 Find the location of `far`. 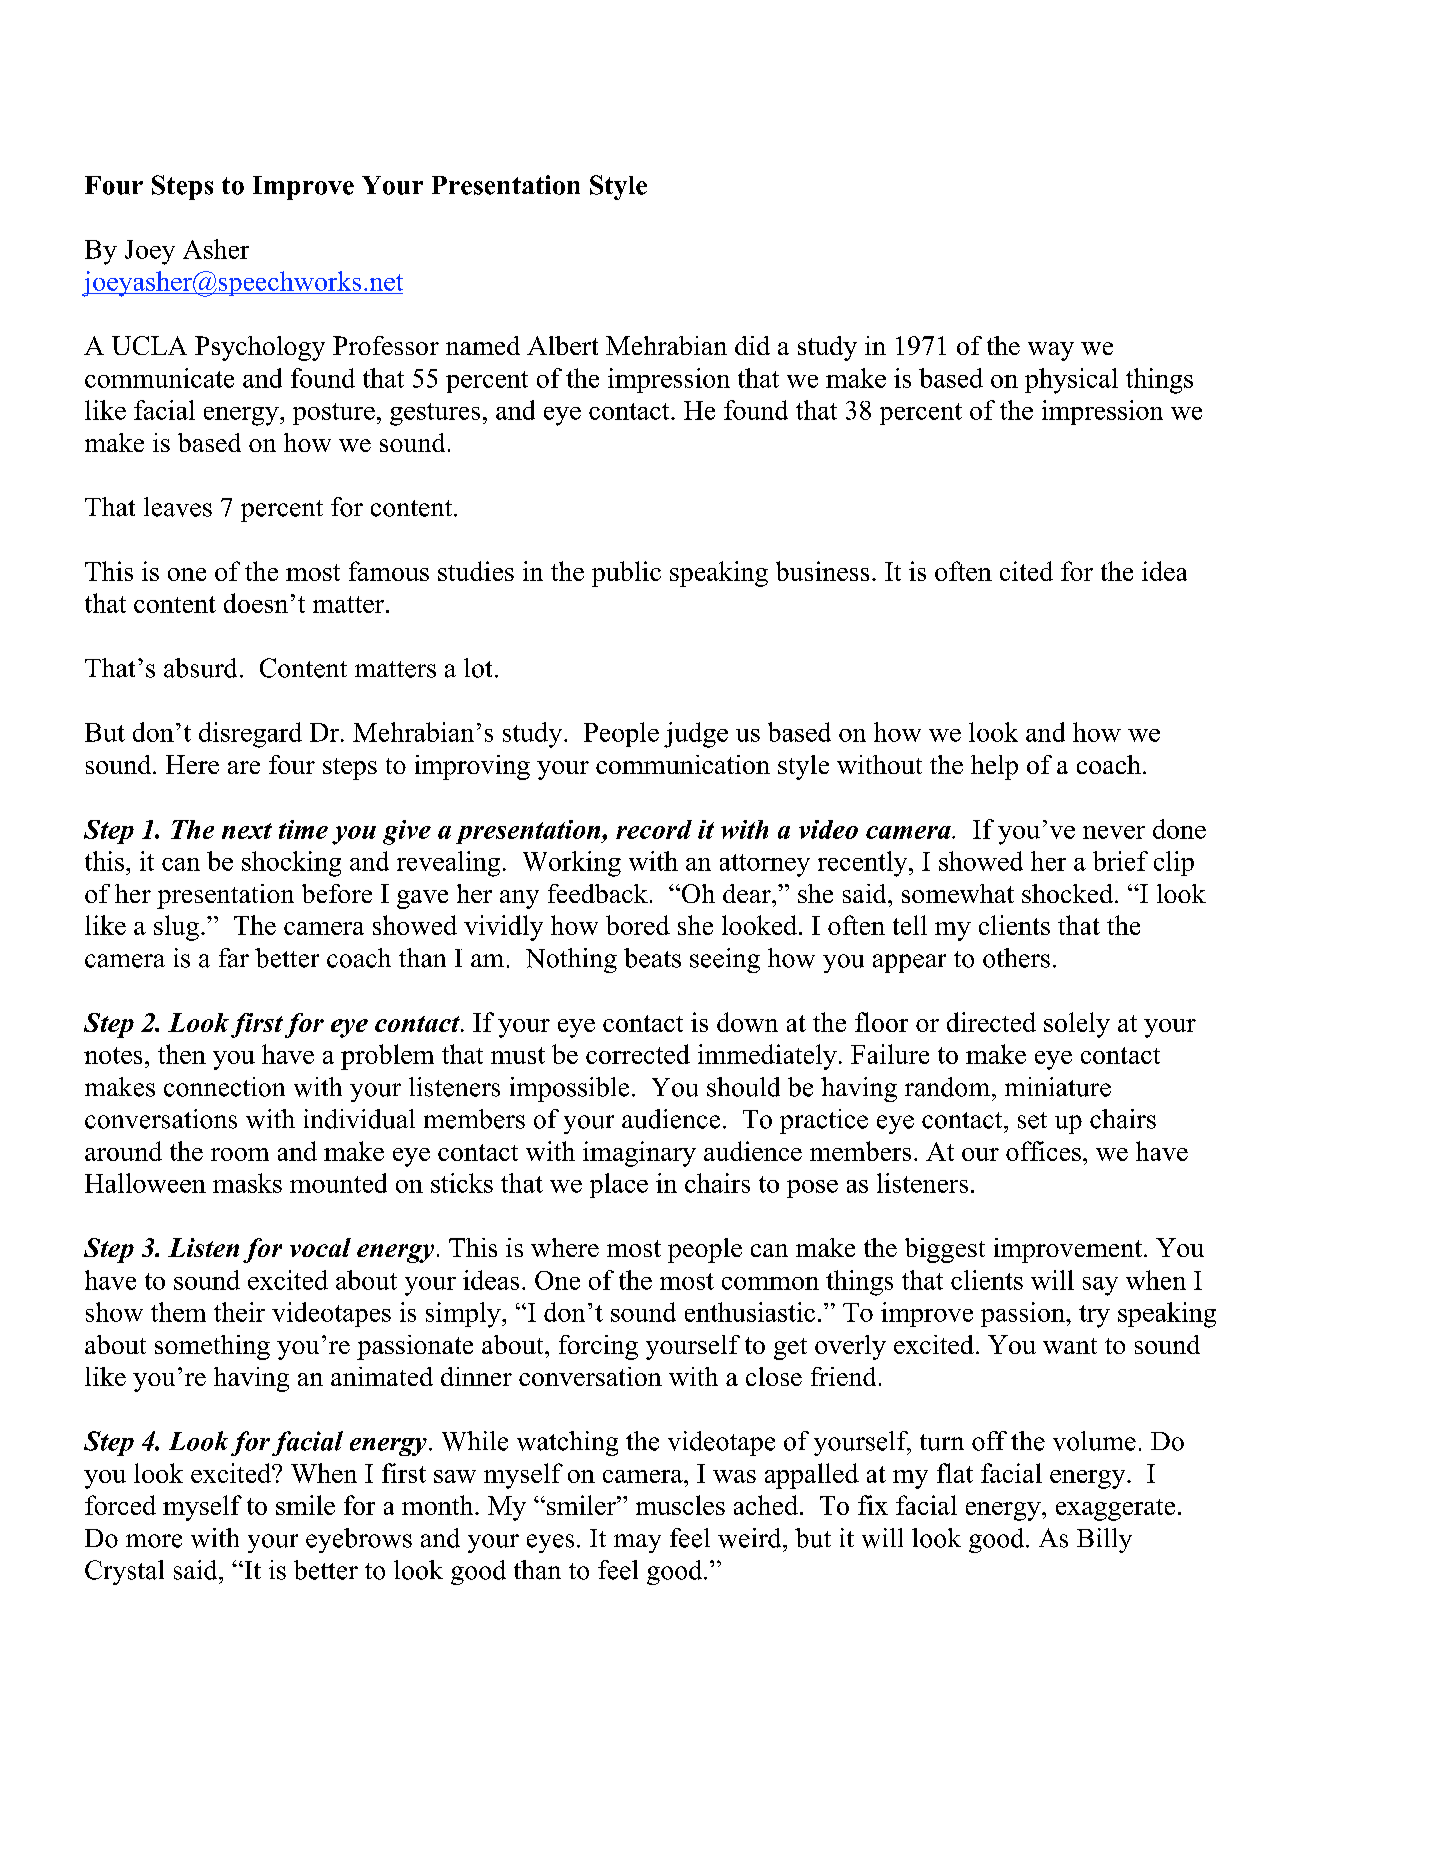

far is located at coordinates (234, 958).
